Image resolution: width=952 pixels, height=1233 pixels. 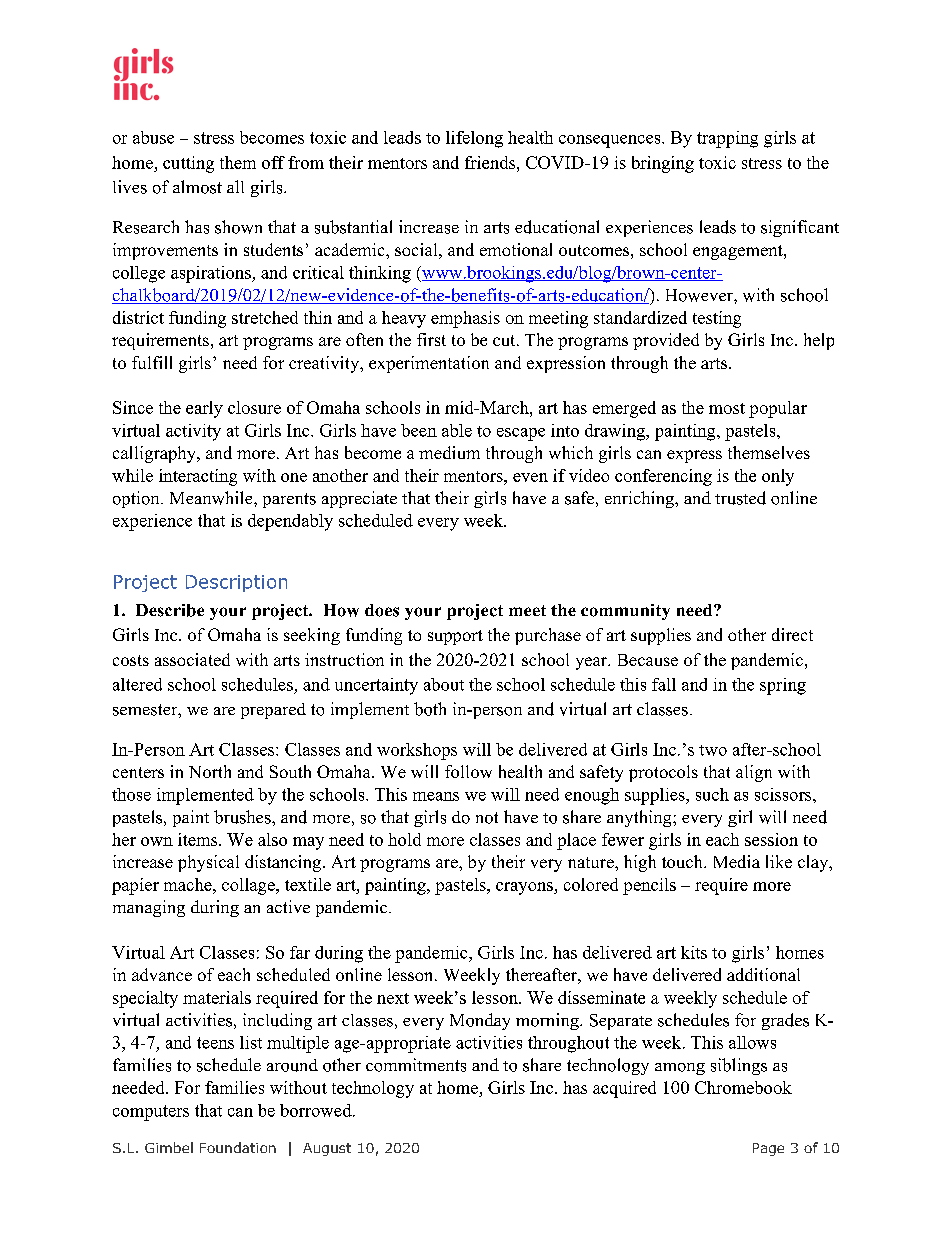 I want to click on trapping, so click(x=727, y=139).
